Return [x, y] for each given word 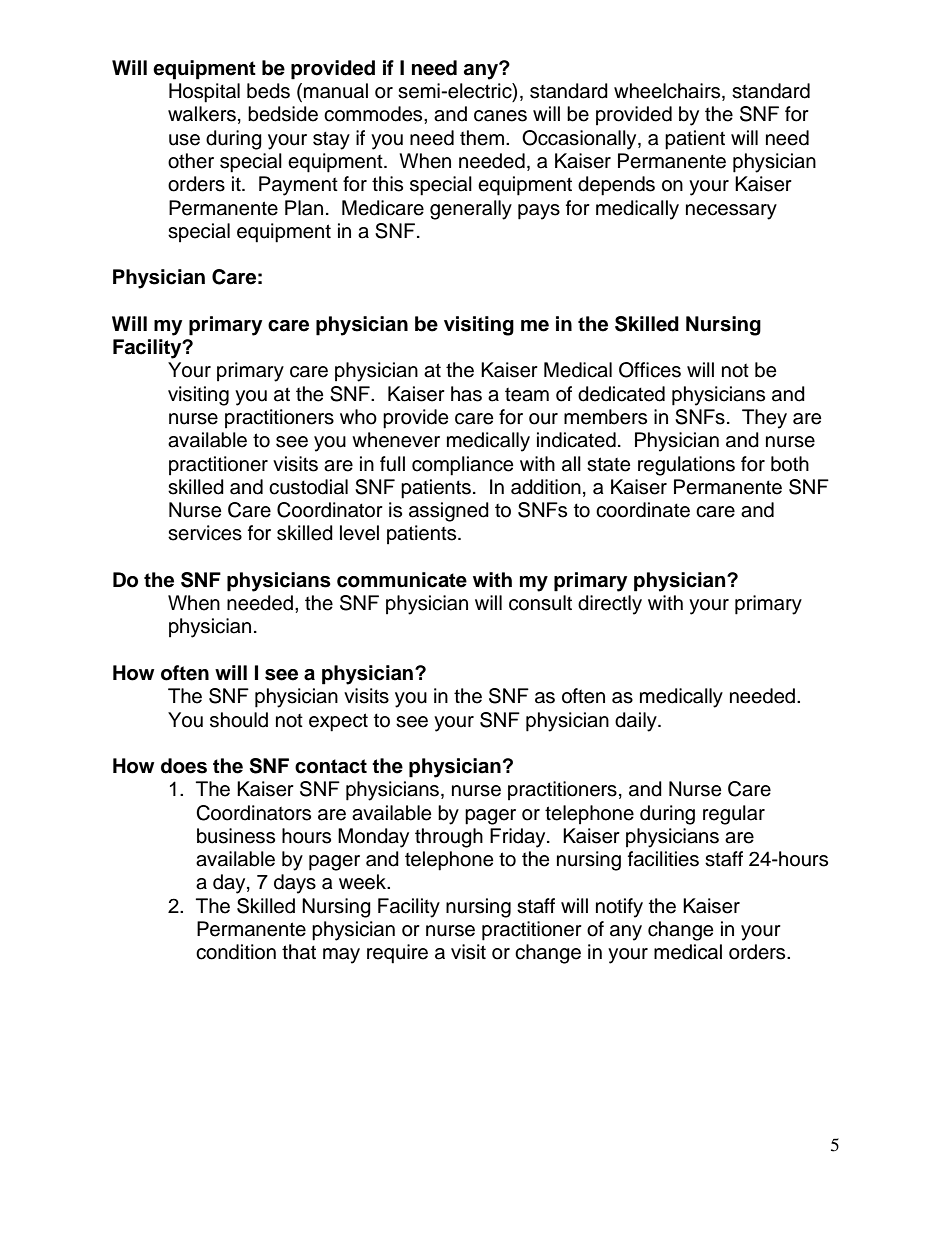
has [466, 394]
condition [236, 952]
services [205, 533]
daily [637, 722]
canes [500, 116]
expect [338, 722]
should [239, 720]
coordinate [643, 510]
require [397, 954]
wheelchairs [668, 92]
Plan [304, 208]
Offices [650, 370]
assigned [449, 512]
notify [619, 908]
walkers [202, 114]
